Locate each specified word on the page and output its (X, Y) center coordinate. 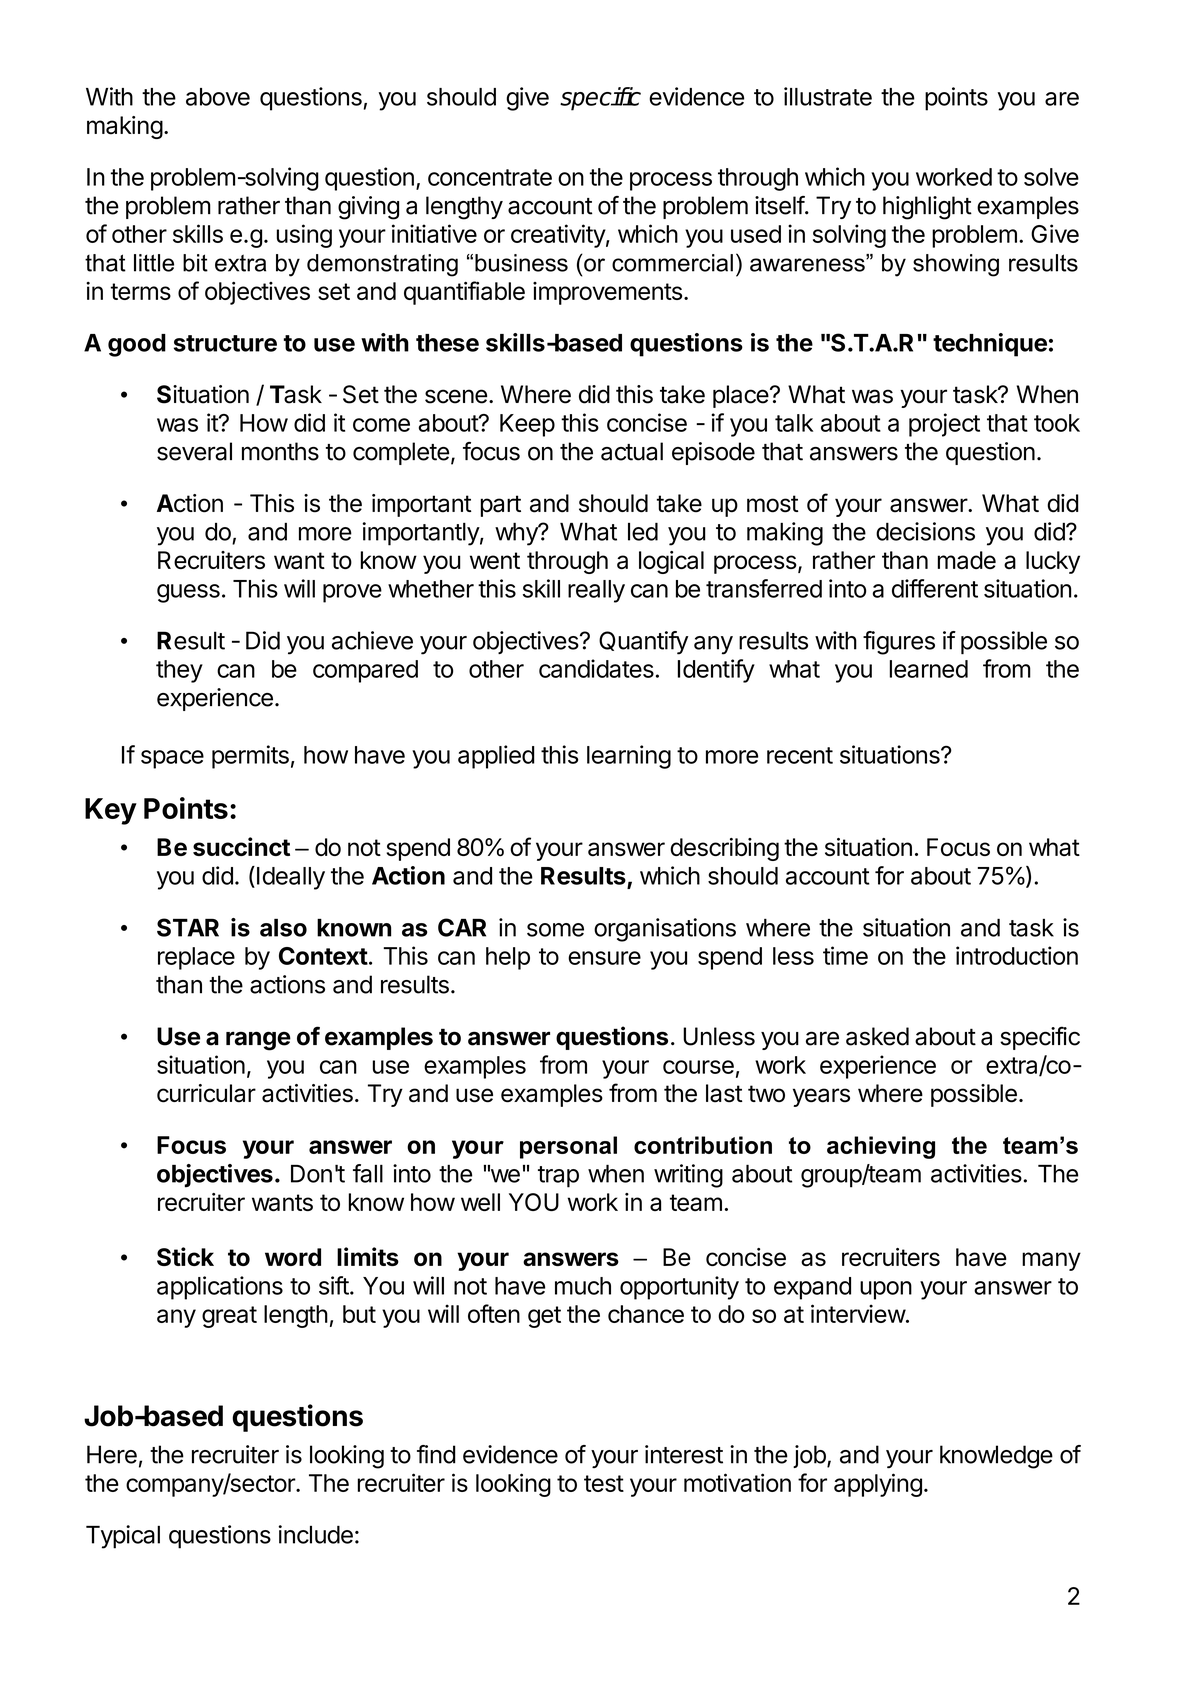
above (218, 97)
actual (632, 451)
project (944, 425)
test (604, 1483)
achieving (881, 1147)
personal (568, 1147)
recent (800, 755)
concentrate (490, 177)
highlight (927, 208)
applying (878, 1485)
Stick (185, 1256)
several (194, 451)
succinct (241, 846)
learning (629, 757)
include (315, 1534)
